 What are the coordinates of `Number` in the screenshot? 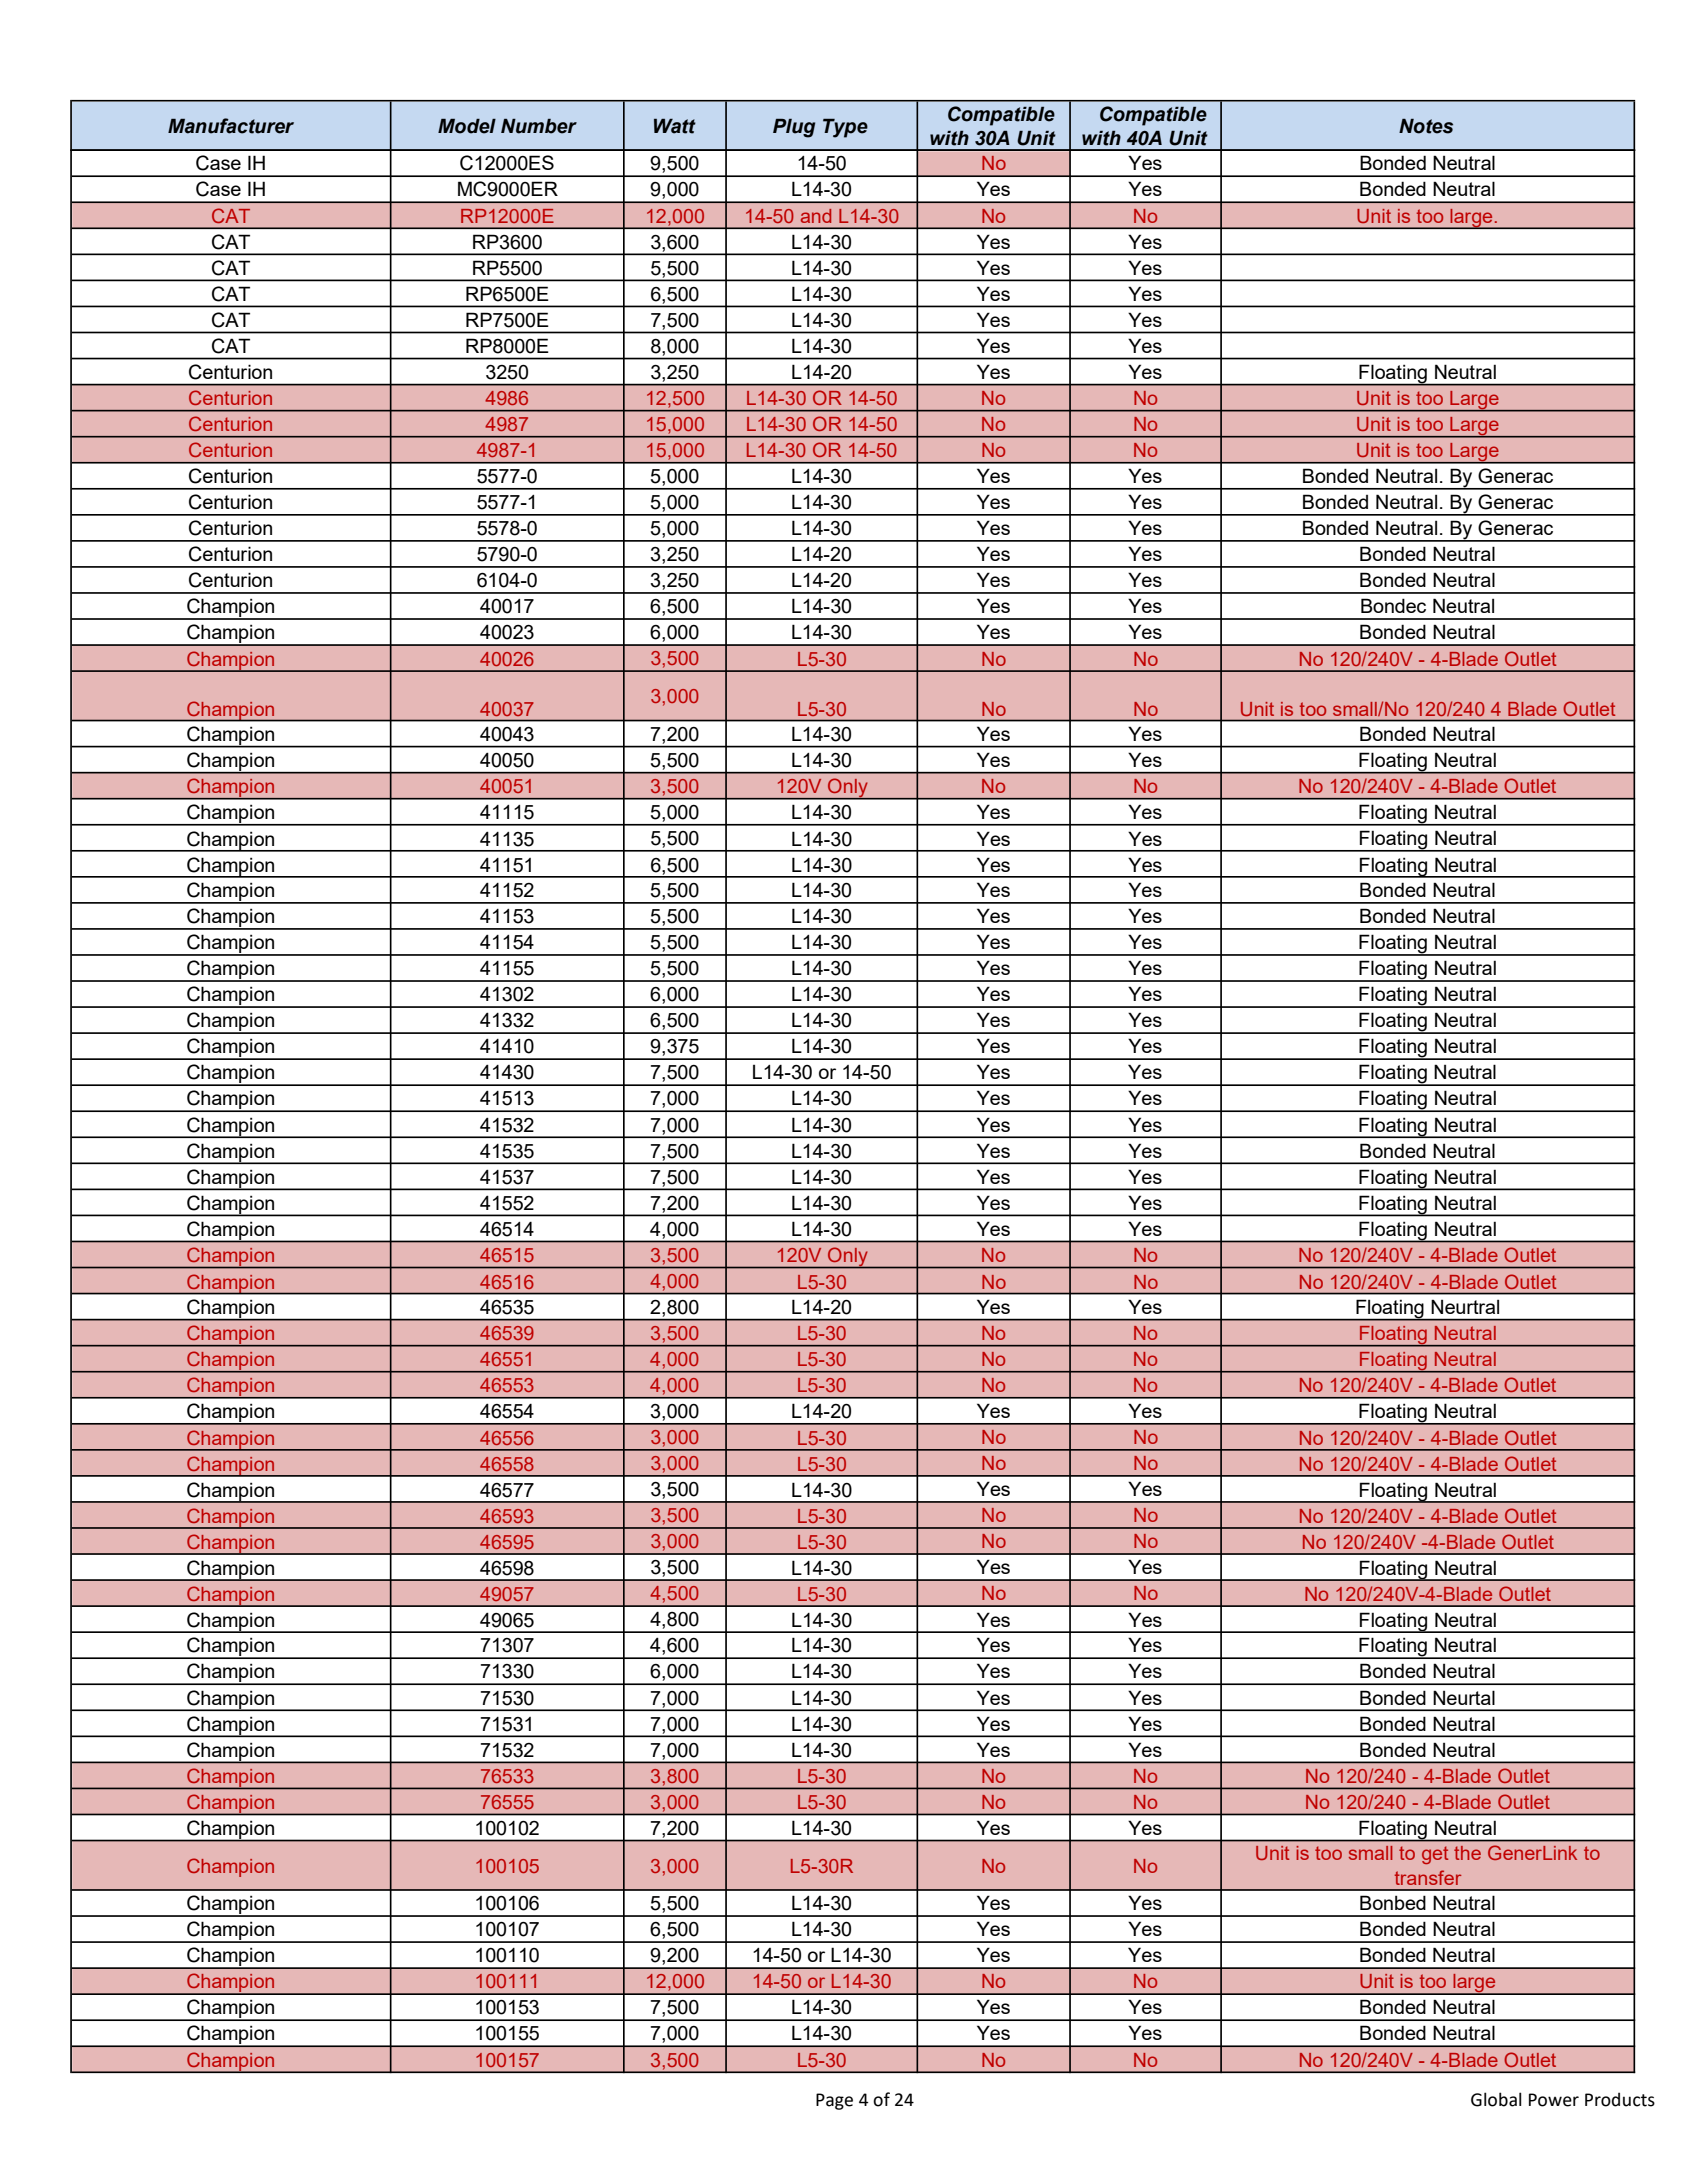 It's located at (539, 126).
